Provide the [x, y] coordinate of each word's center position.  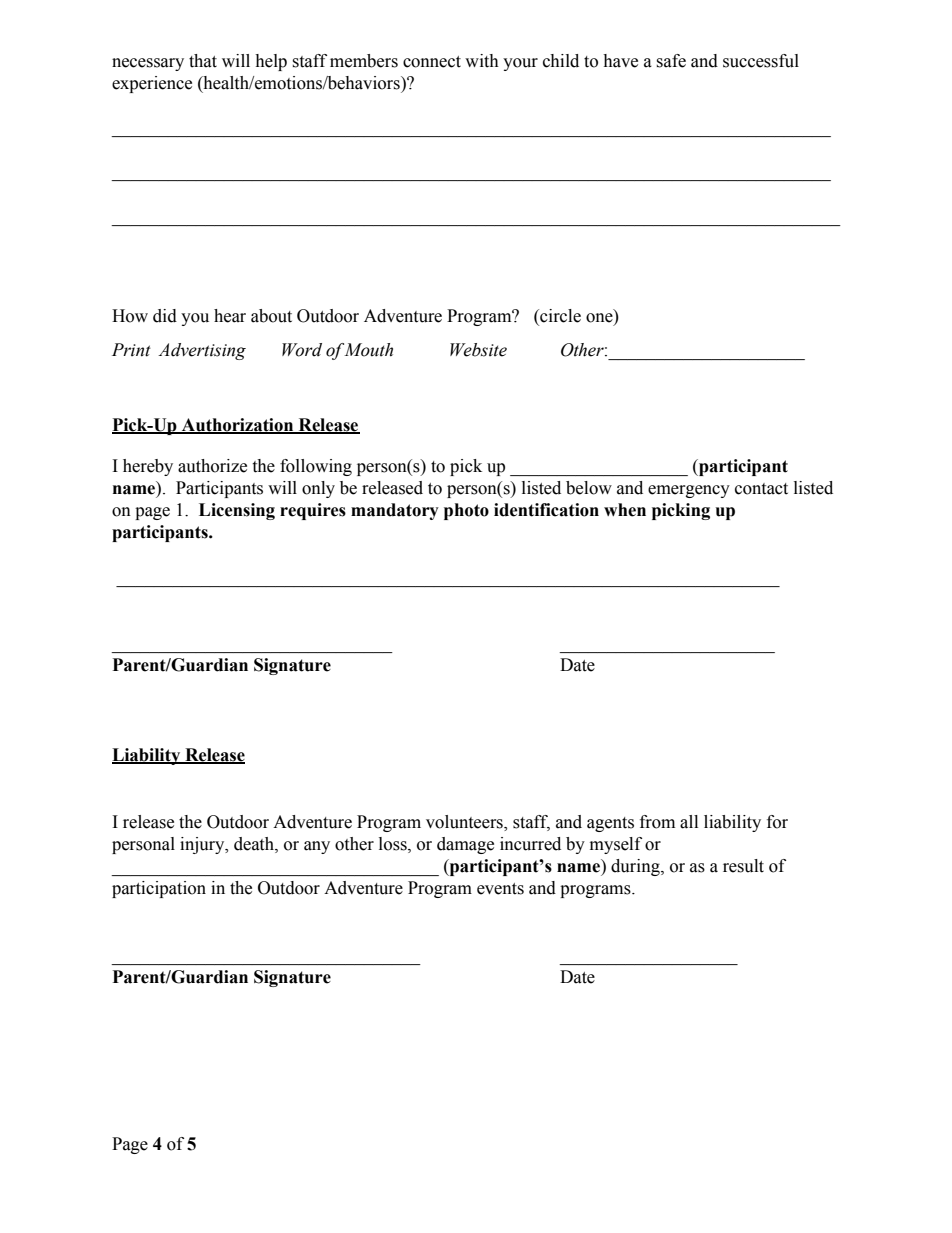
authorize [212, 466]
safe [671, 61]
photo [466, 511]
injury [203, 845]
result [743, 866]
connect [432, 62]
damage [465, 845]
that [203, 61]
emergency [689, 491]
